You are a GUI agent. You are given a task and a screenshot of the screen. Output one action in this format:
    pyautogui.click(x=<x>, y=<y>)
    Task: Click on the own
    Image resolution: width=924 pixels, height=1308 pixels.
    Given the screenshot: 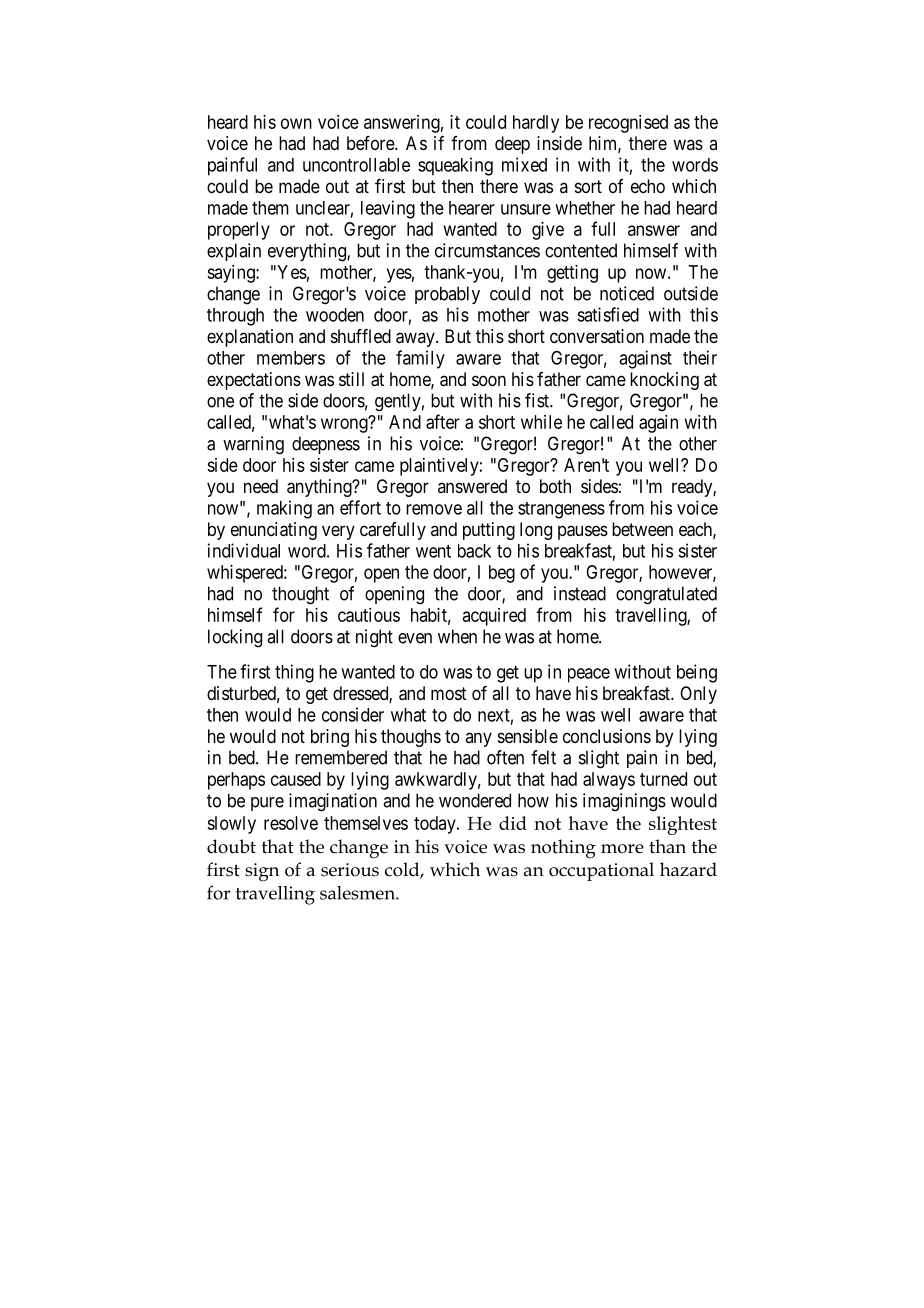 What is the action you would take?
    pyautogui.click(x=296, y=123)
